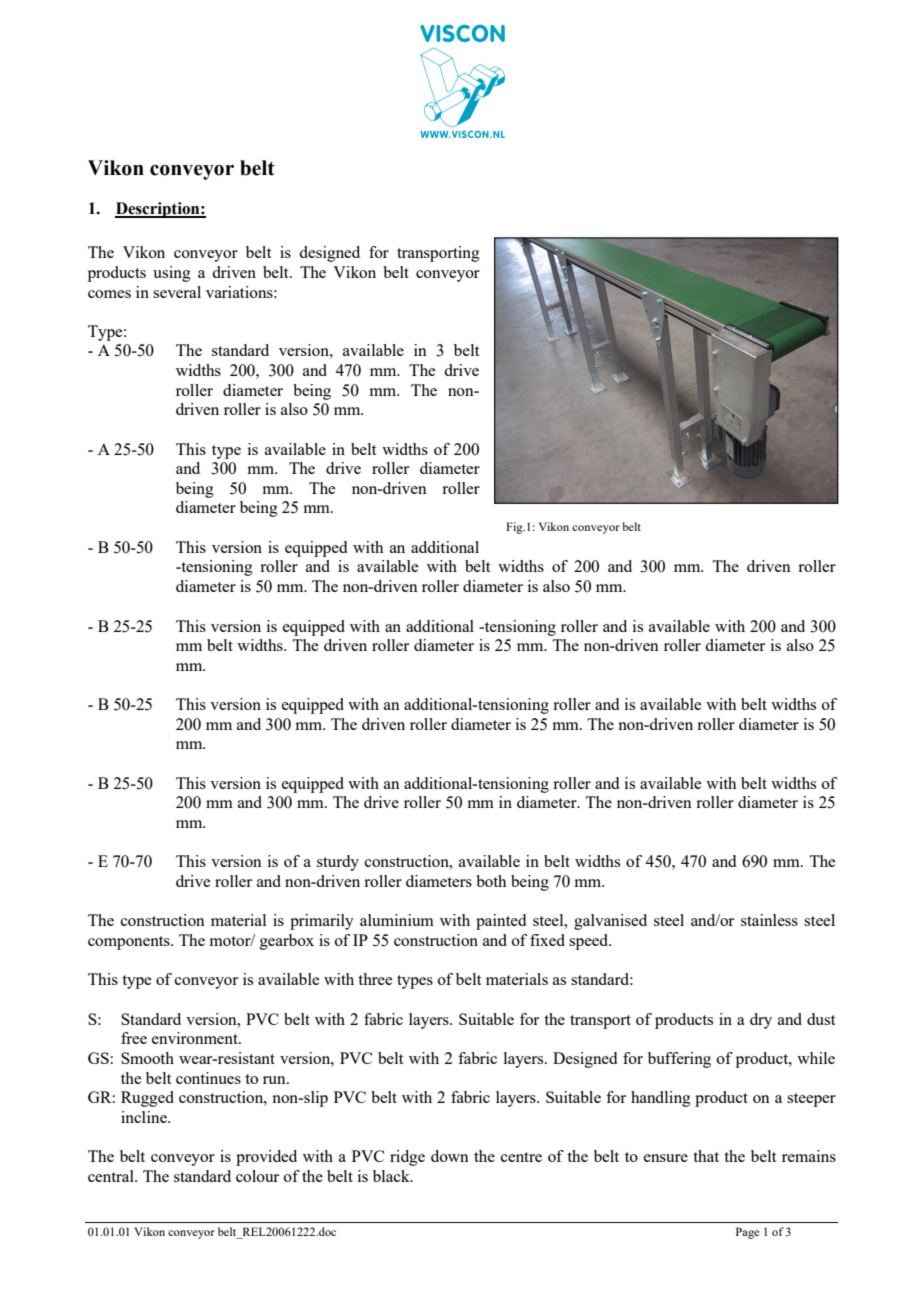 The width and height of the page is (924, 1308). Describe the element at coordinates (501, 922) in the page. I see `painted` at that location.
